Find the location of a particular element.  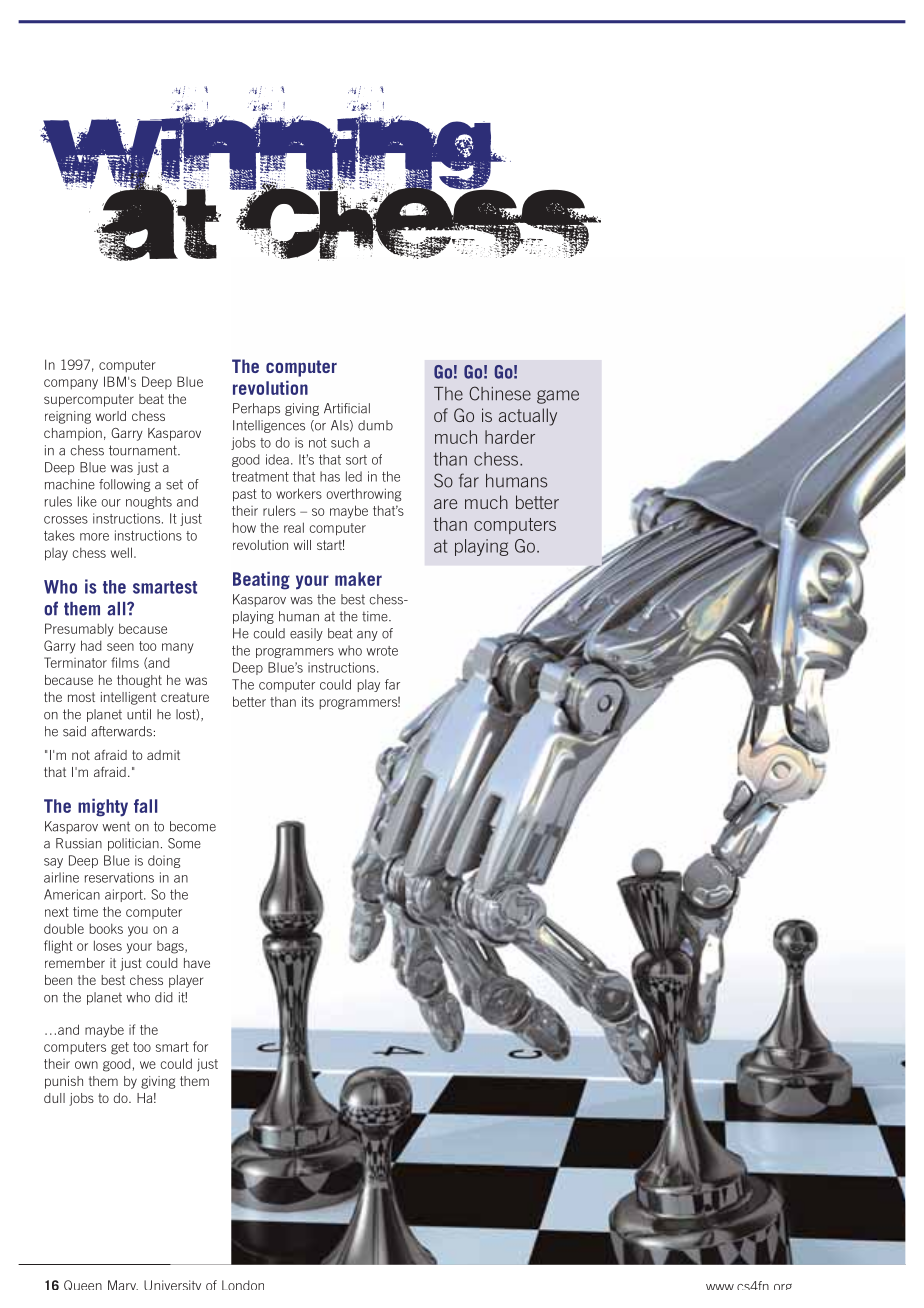

are is located at coordinates (445, 504).
